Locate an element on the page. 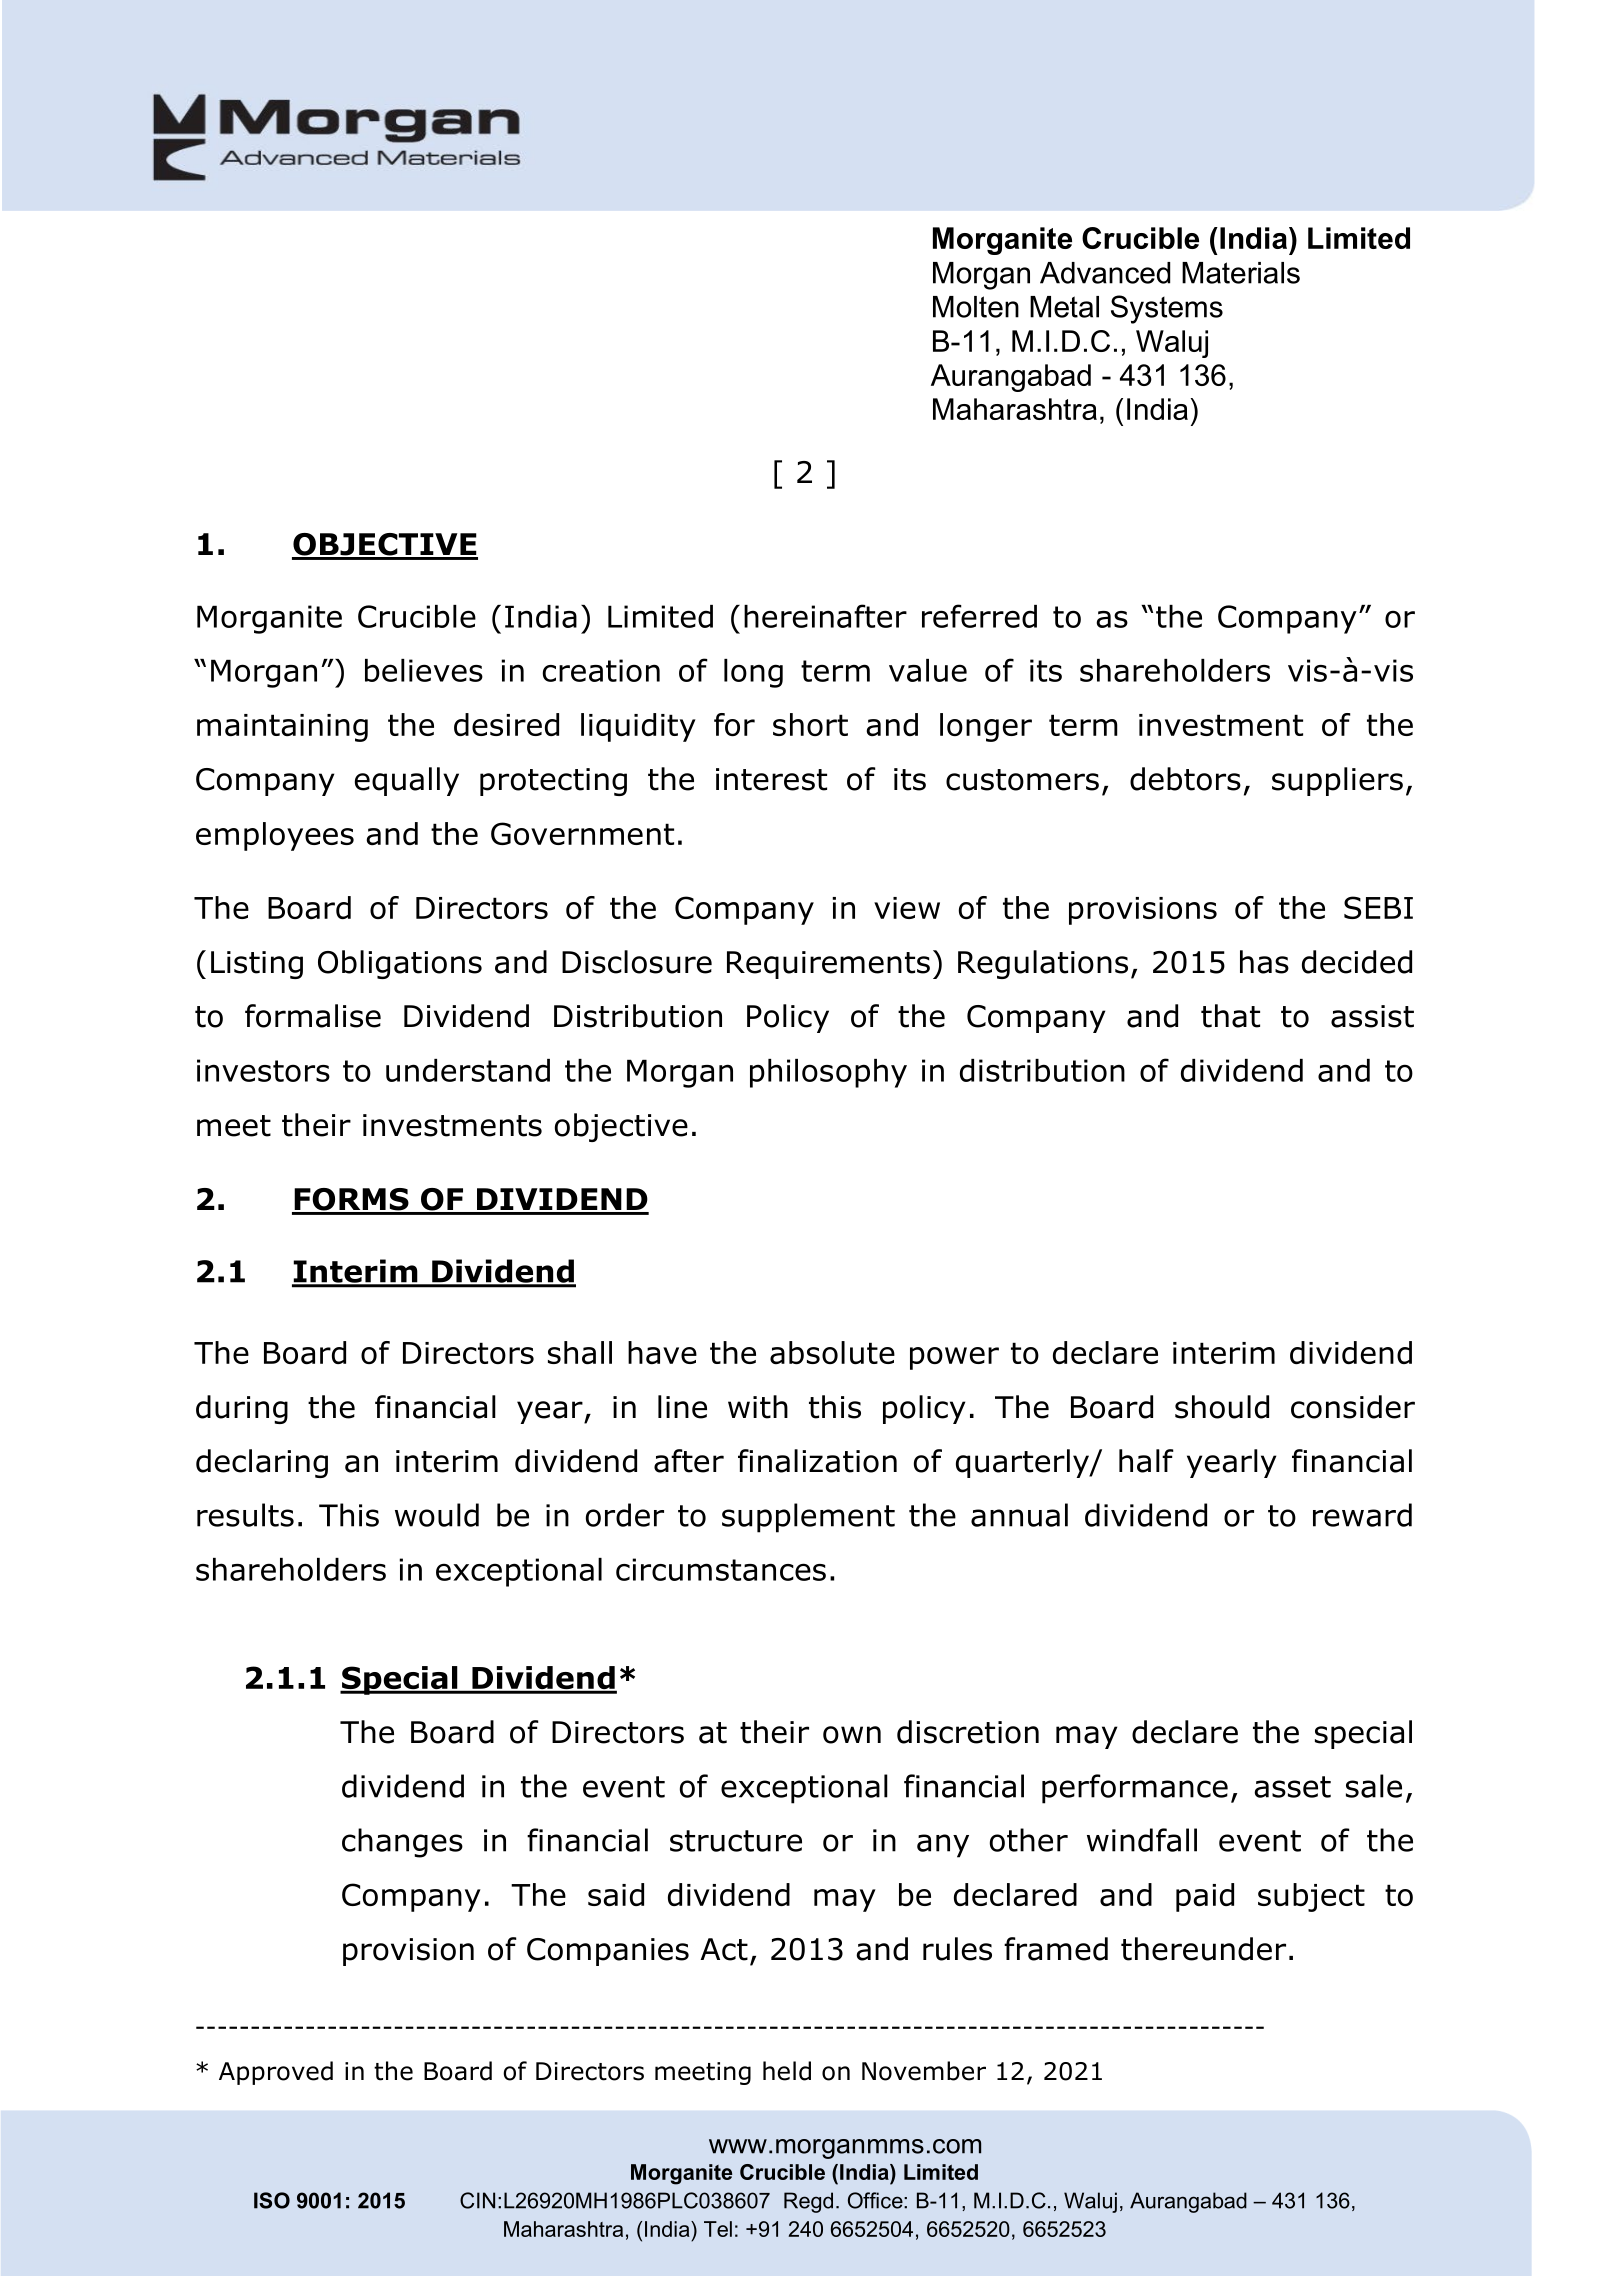 Image resolution: width=1609 pixels, height=2276 pixels. would is located at coordinates (437, 1515).
